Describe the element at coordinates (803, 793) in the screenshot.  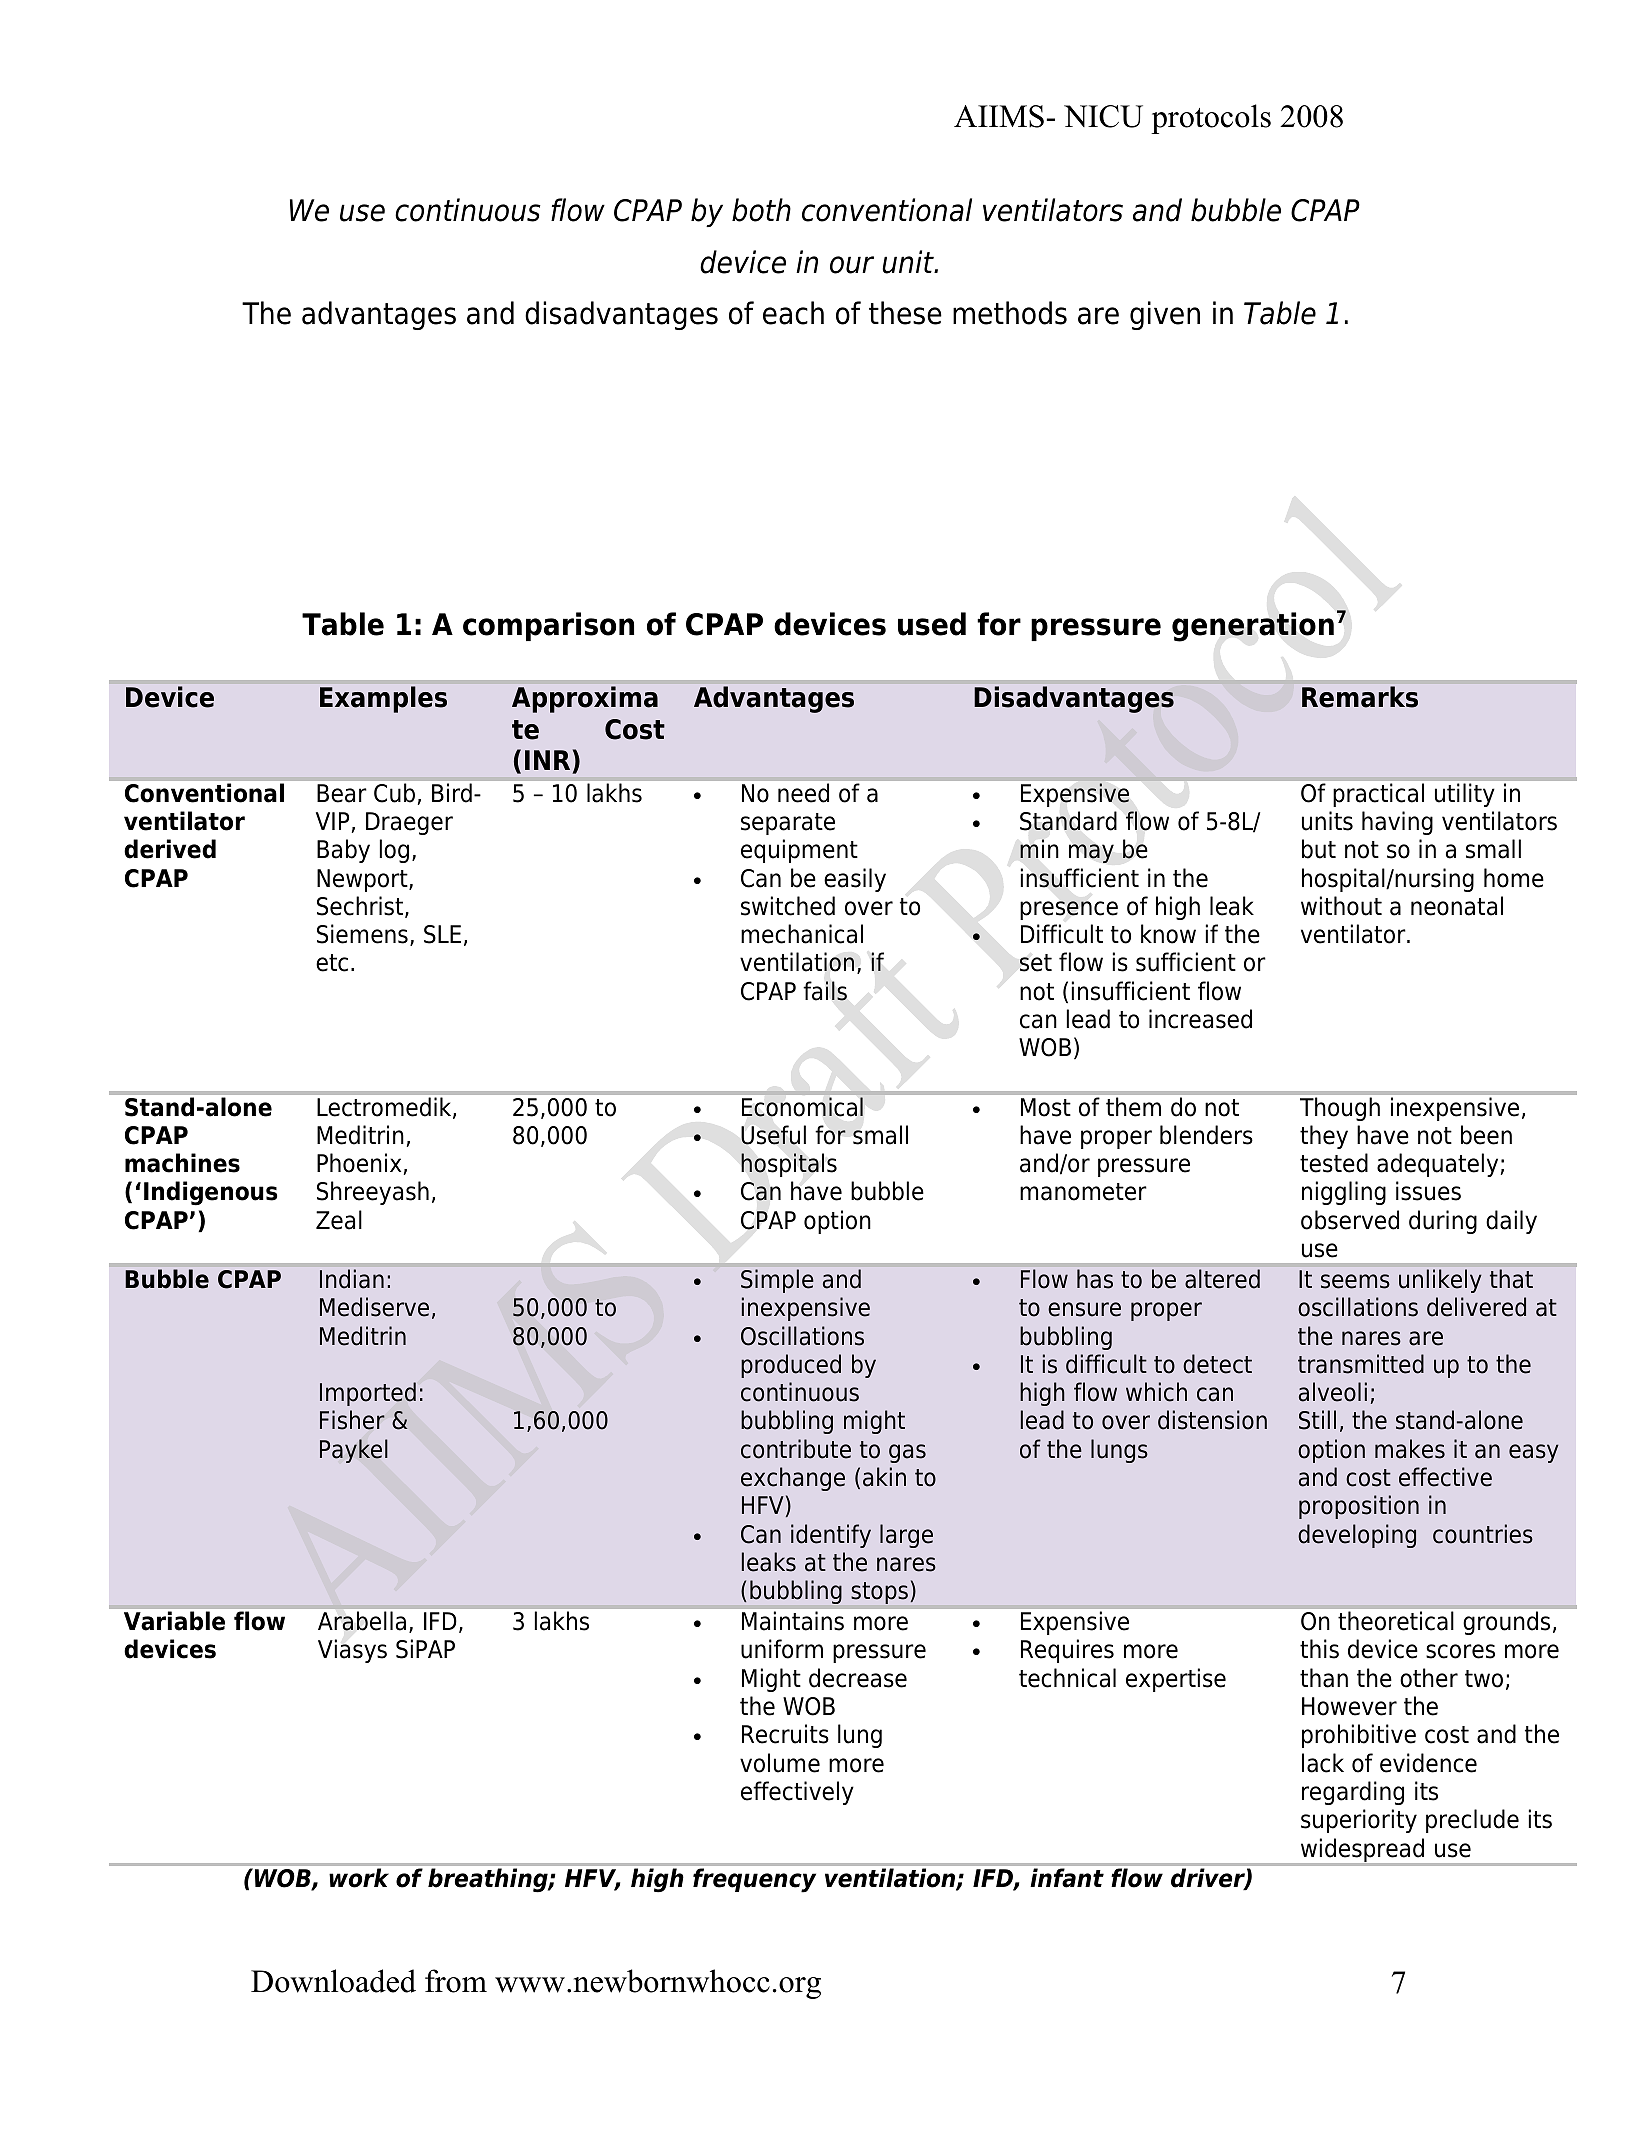
I see `need` at that location.
